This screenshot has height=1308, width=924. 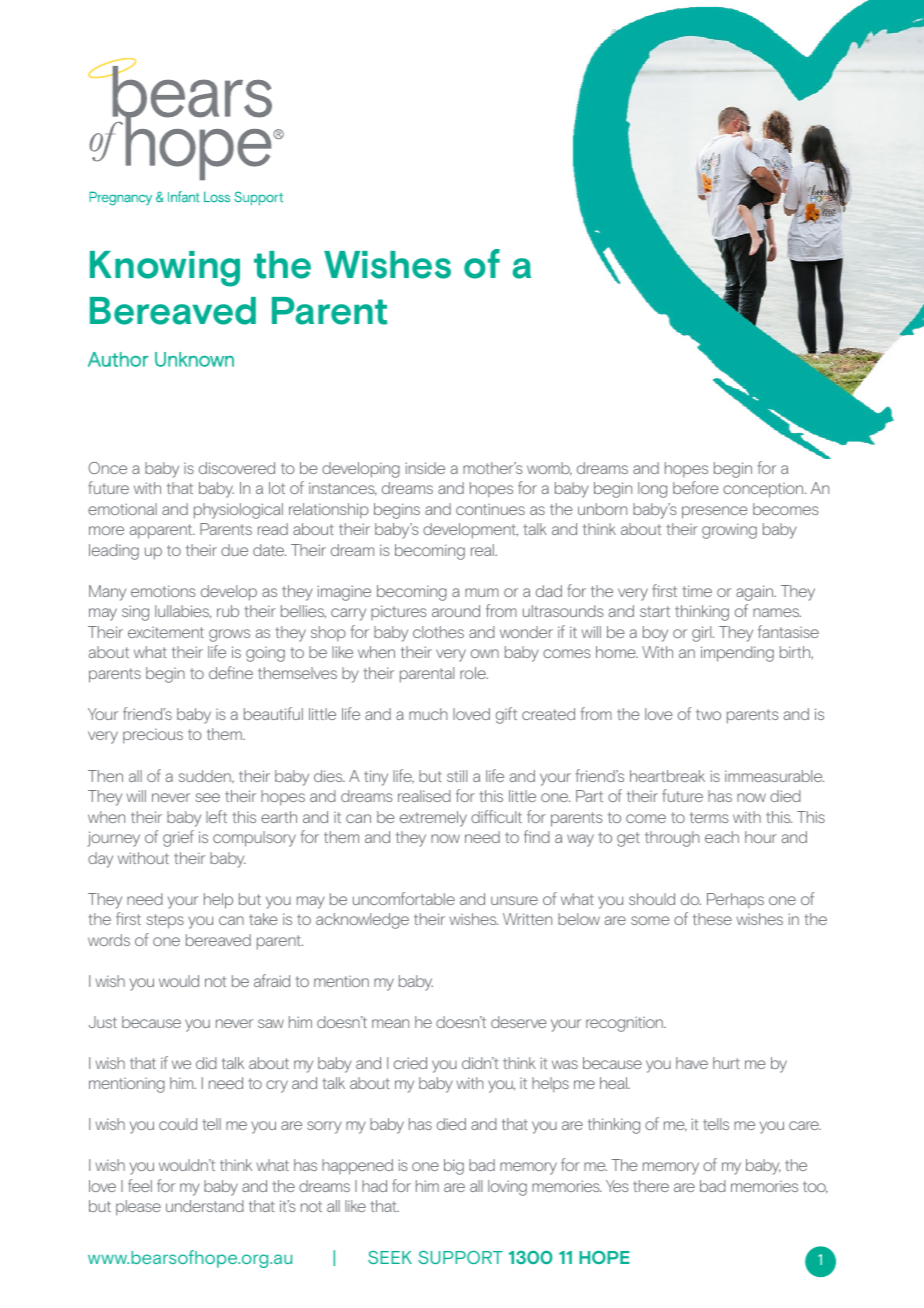 I want to click on Knowing, so click(x=165, y=269).
